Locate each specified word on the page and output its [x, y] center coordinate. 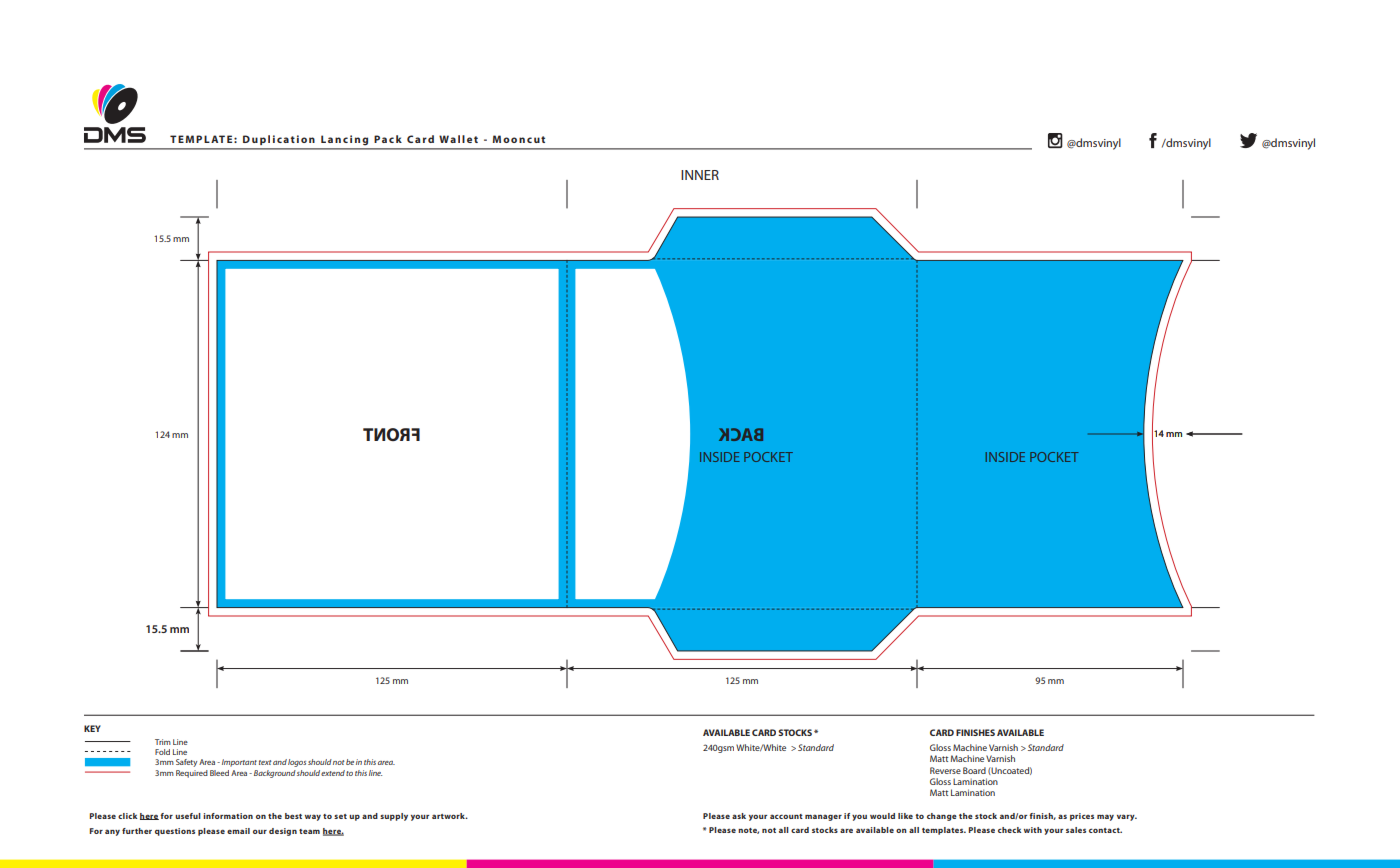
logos [297, 763]
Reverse [945, 770]
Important [239, 763]
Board [974, 770]
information [228, 816]
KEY [92, 728]
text [265, 762]
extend [333, 773]
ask [739, 816]
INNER [700, 175]
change [942, 817]
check [1009, 830]
